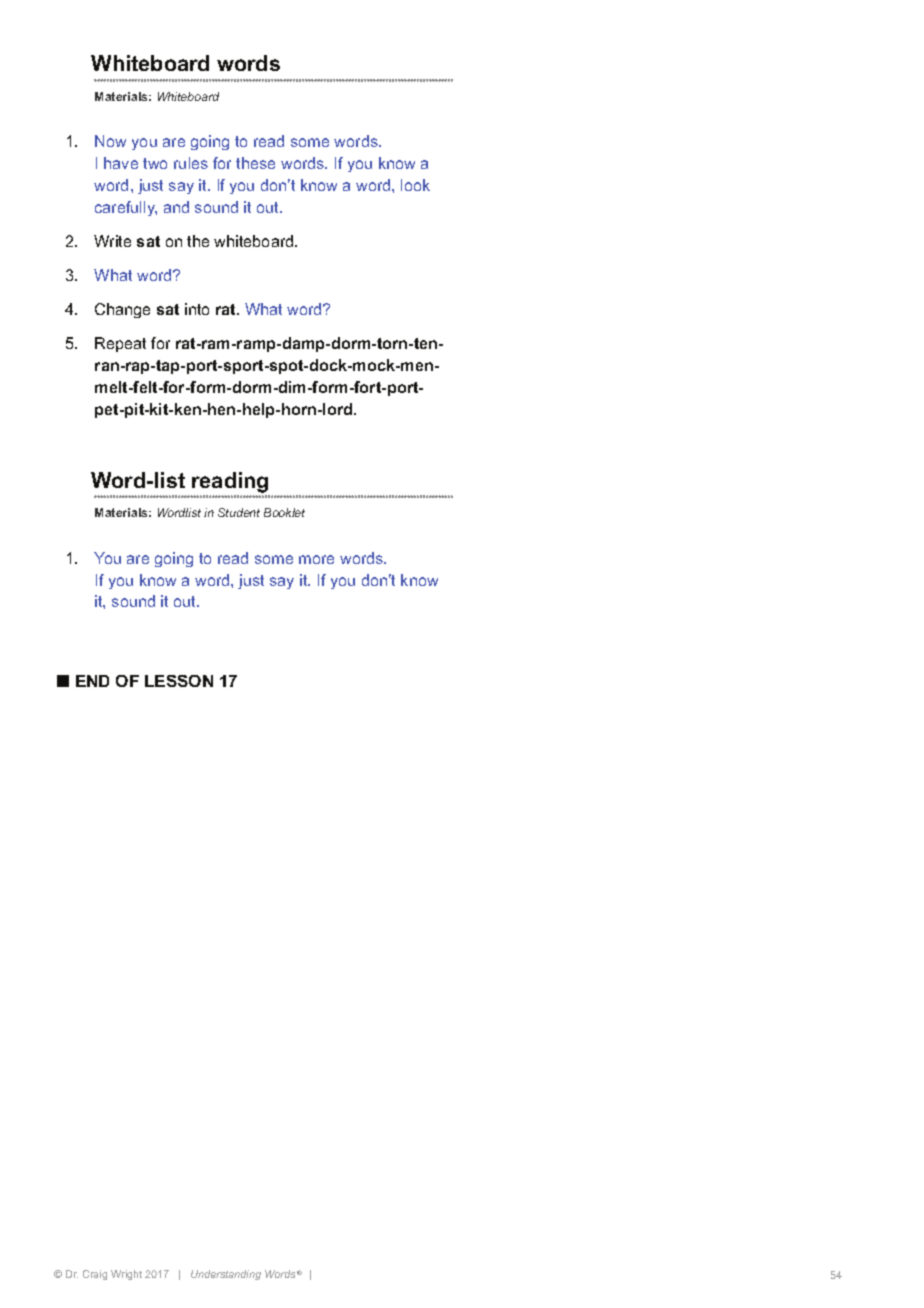 This page has width=924, height=1308. What do you see at coordinates (191, 163) in the page?
I see `rules` at bounding box center [191, 163].
